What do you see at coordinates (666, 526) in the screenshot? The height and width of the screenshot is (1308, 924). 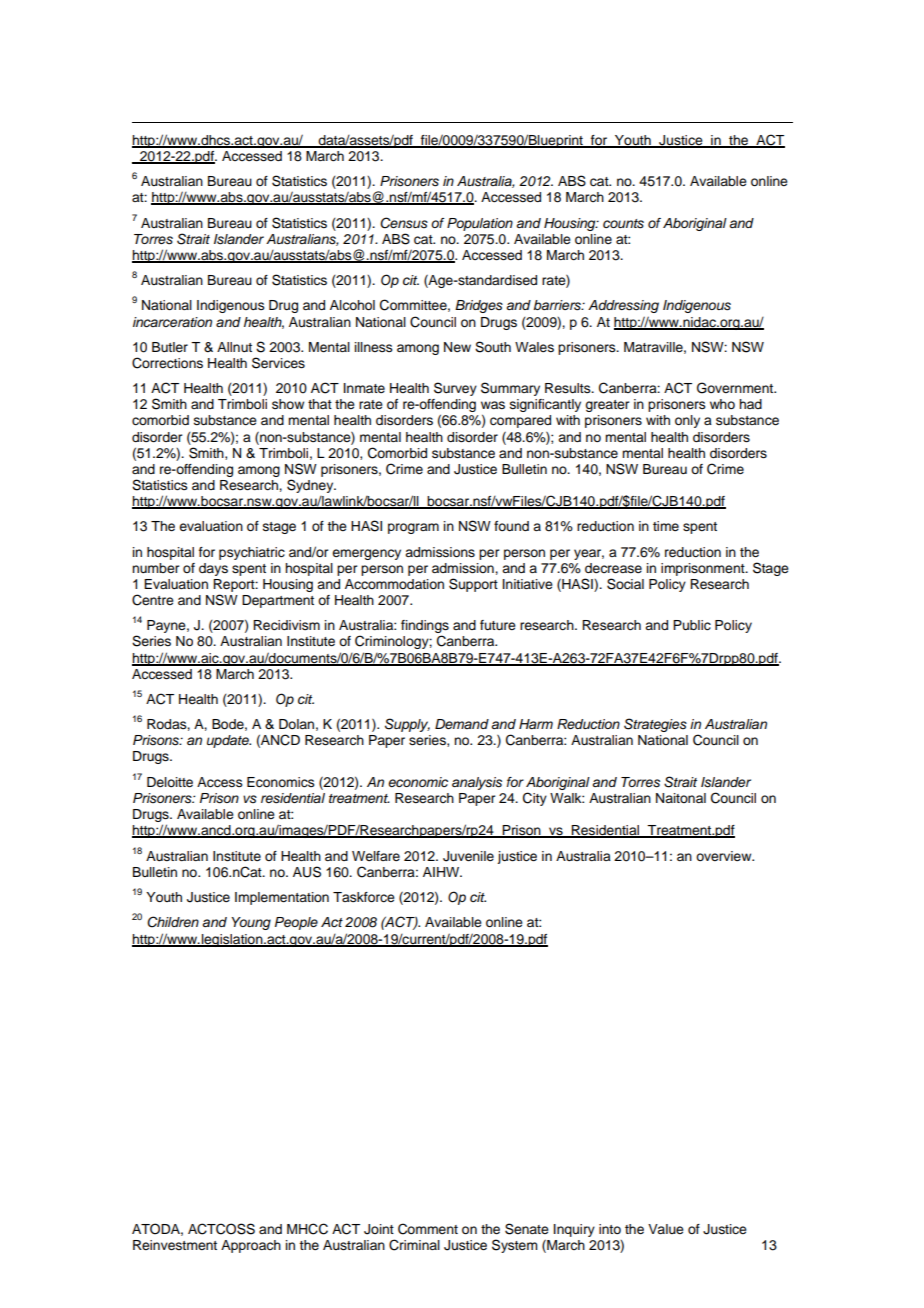 I see `time` at bounding box center [666, 526].
